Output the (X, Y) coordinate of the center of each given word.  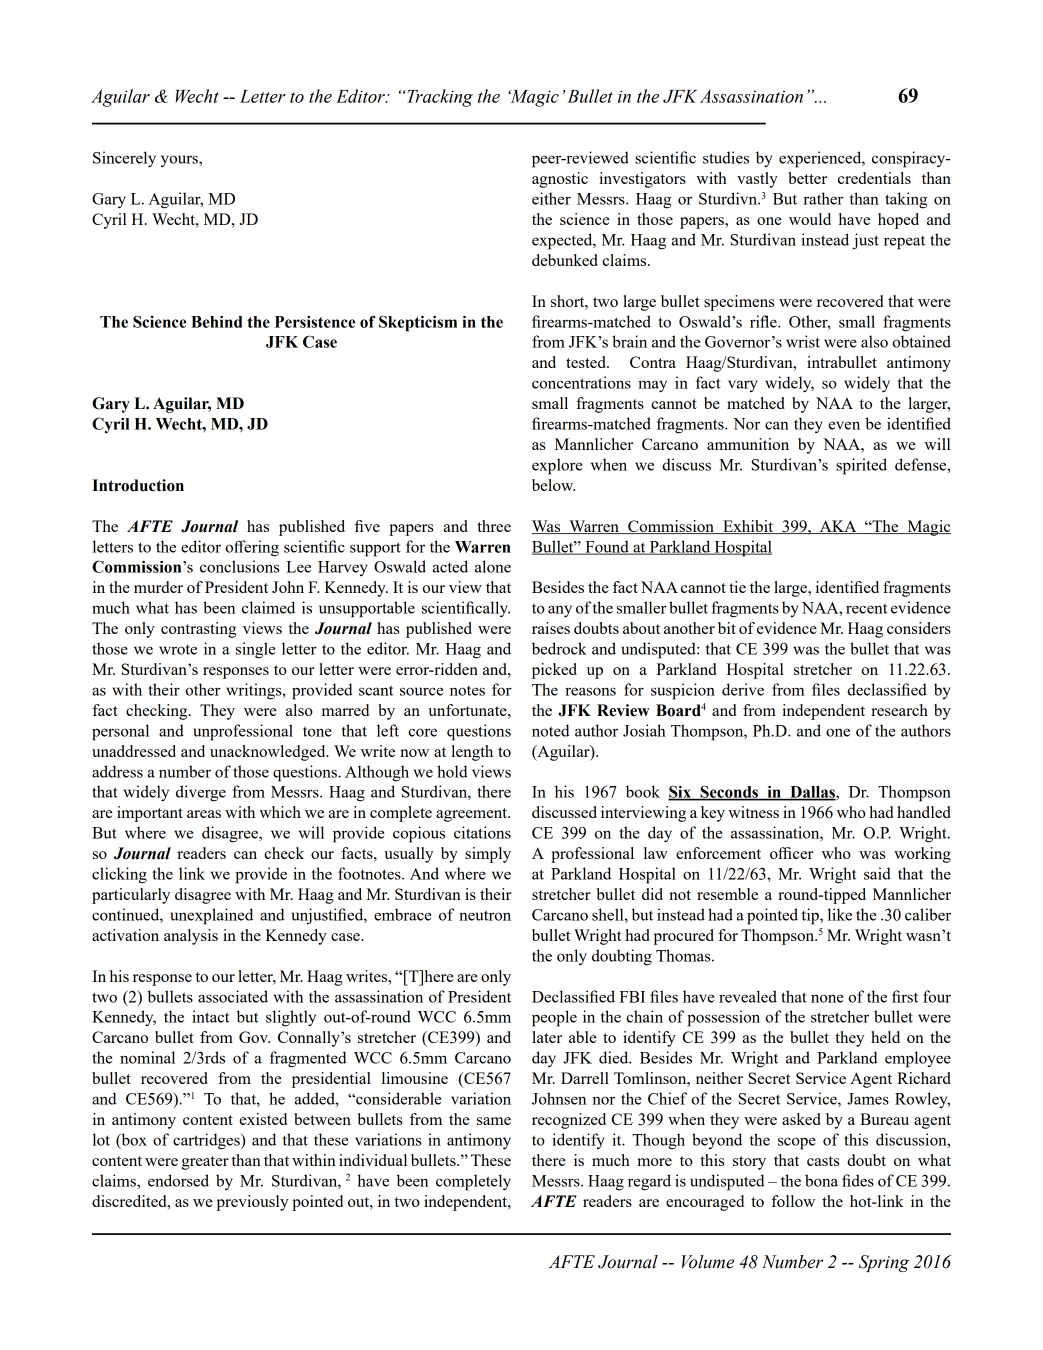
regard (649, 1182)
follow (793, 1201)
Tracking (440, 98)
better (807, 178)
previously (252, 1203)
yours (180, 161)
